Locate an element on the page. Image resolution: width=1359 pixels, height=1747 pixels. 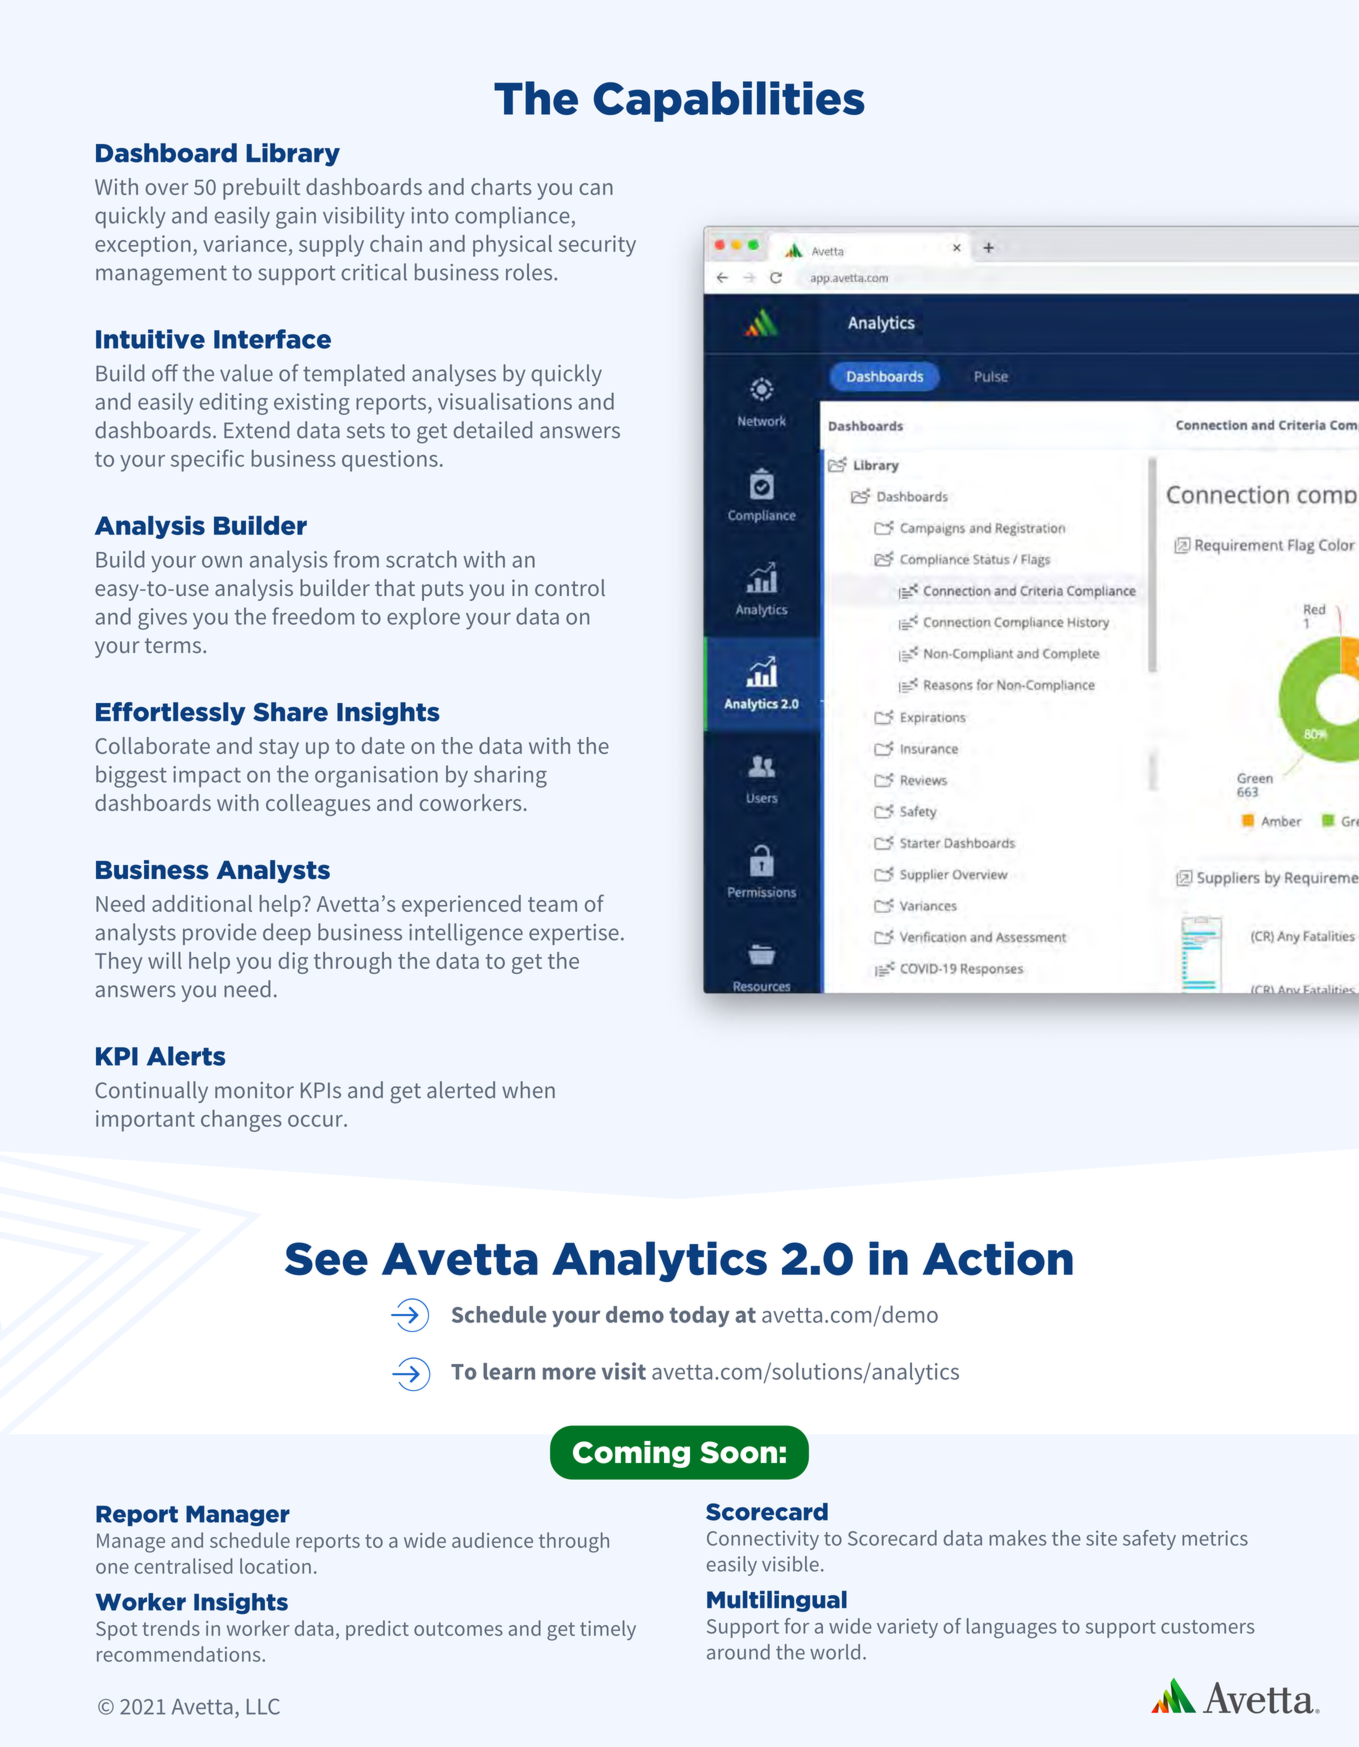
expertise is located at coordinates (574, 934).
